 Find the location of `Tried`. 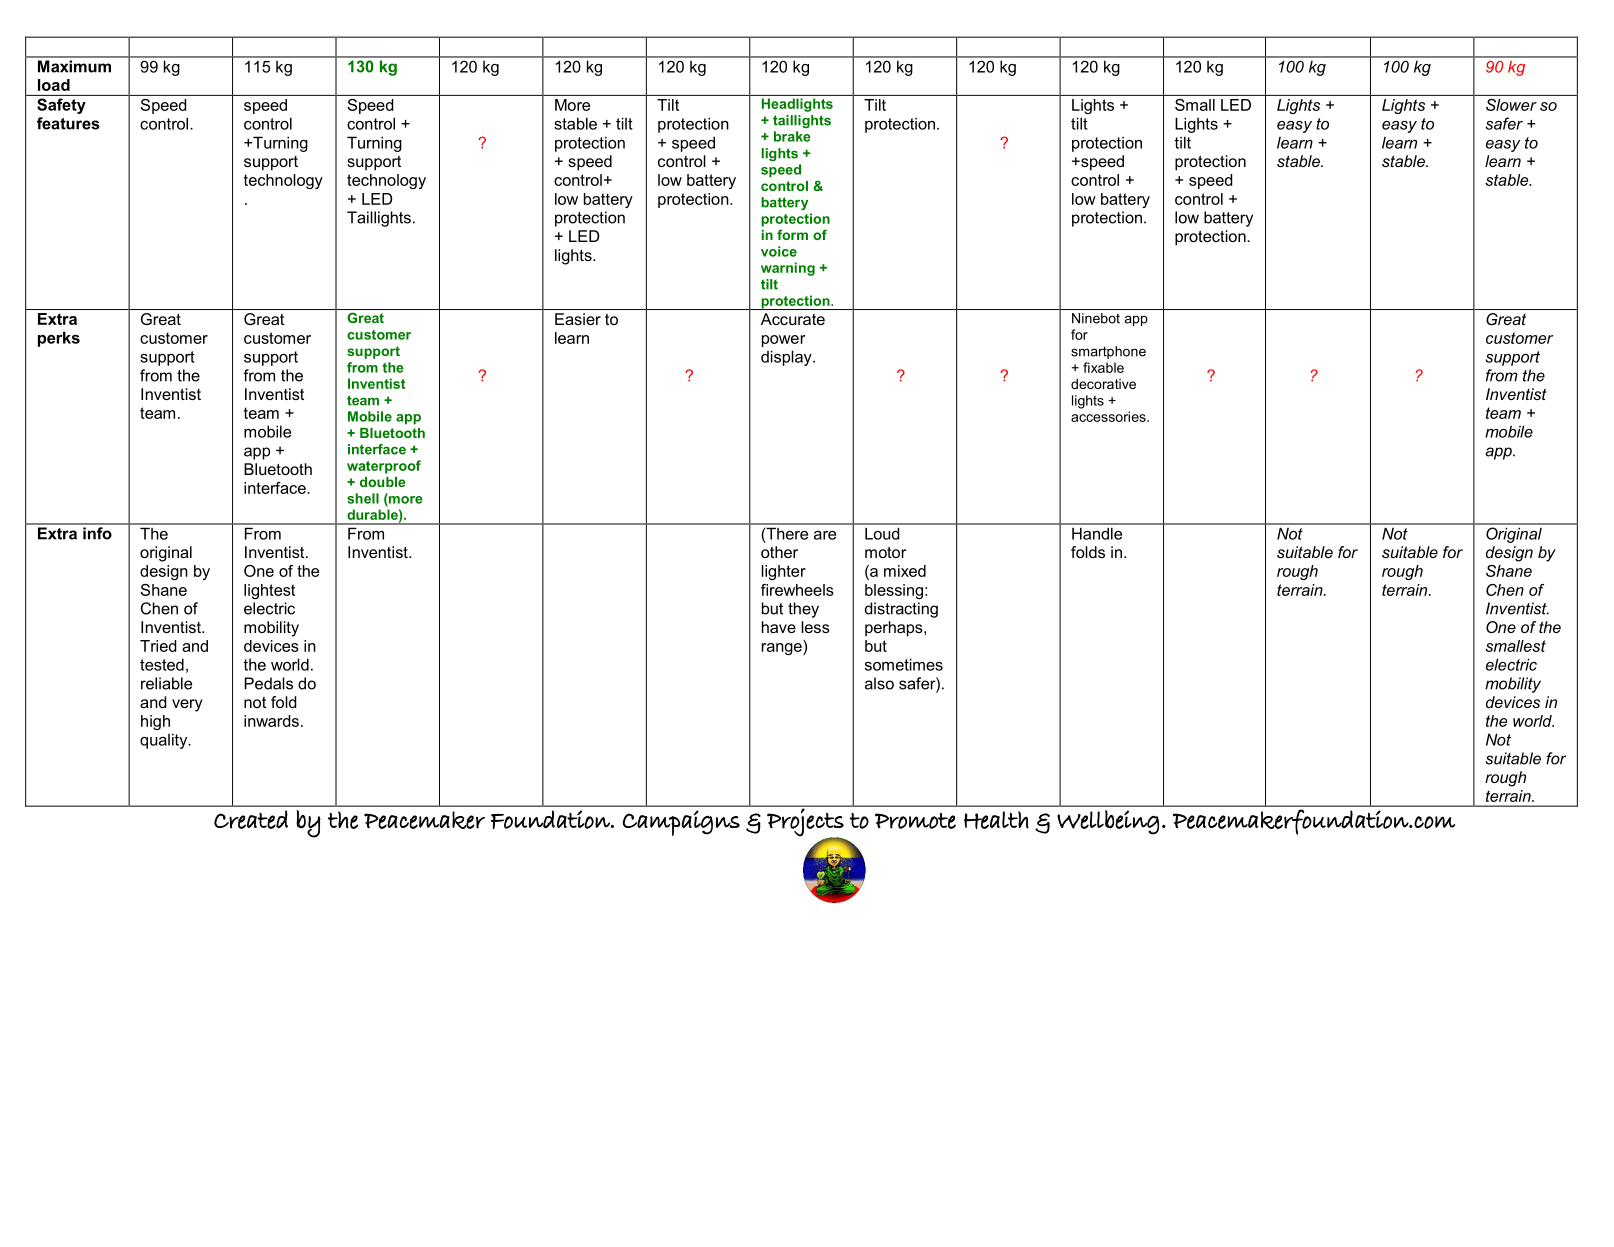

Tried is located at coordinates (158, 646).
